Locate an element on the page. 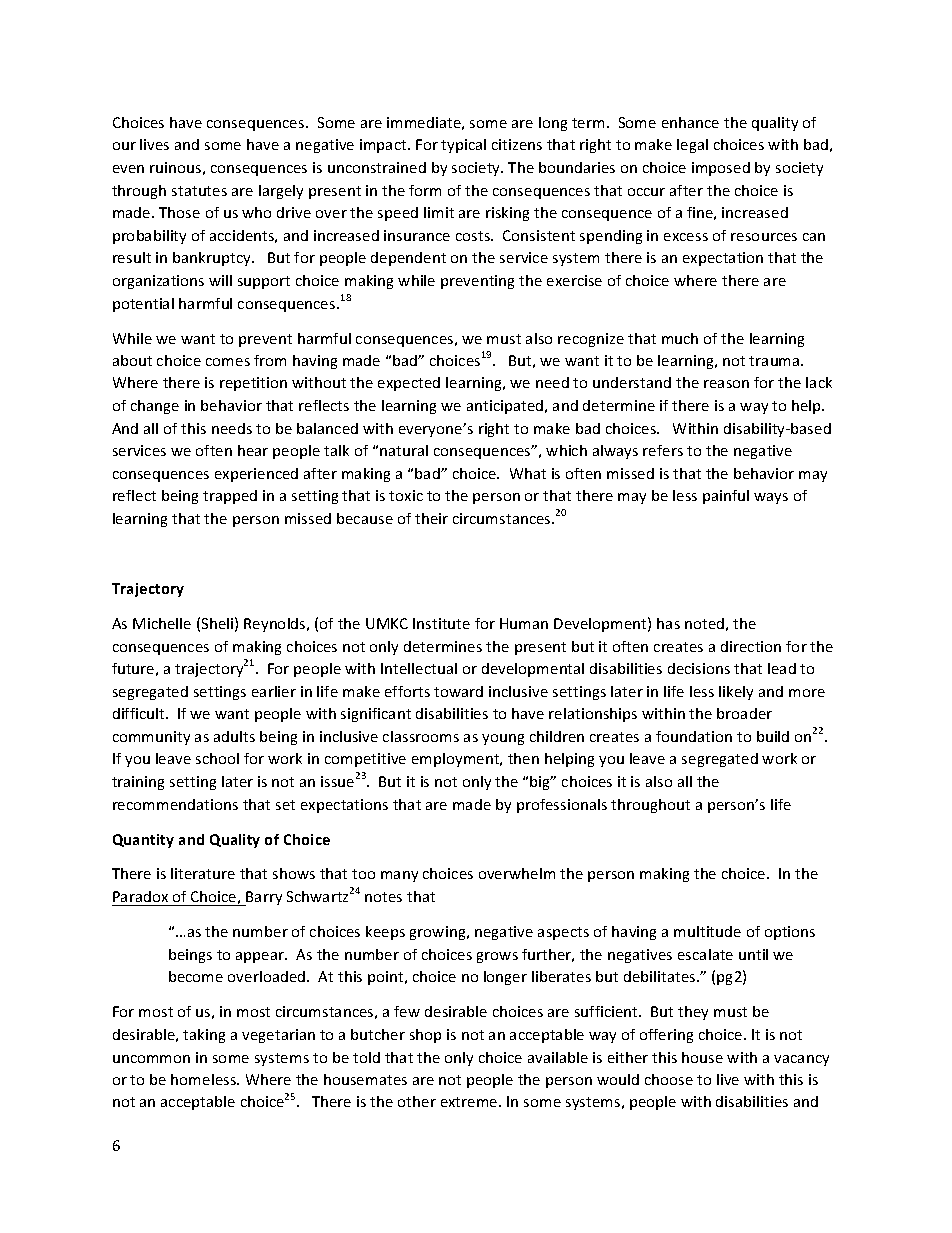 This image has width=952, height=1233. young is located at coordinates (503, 739).
